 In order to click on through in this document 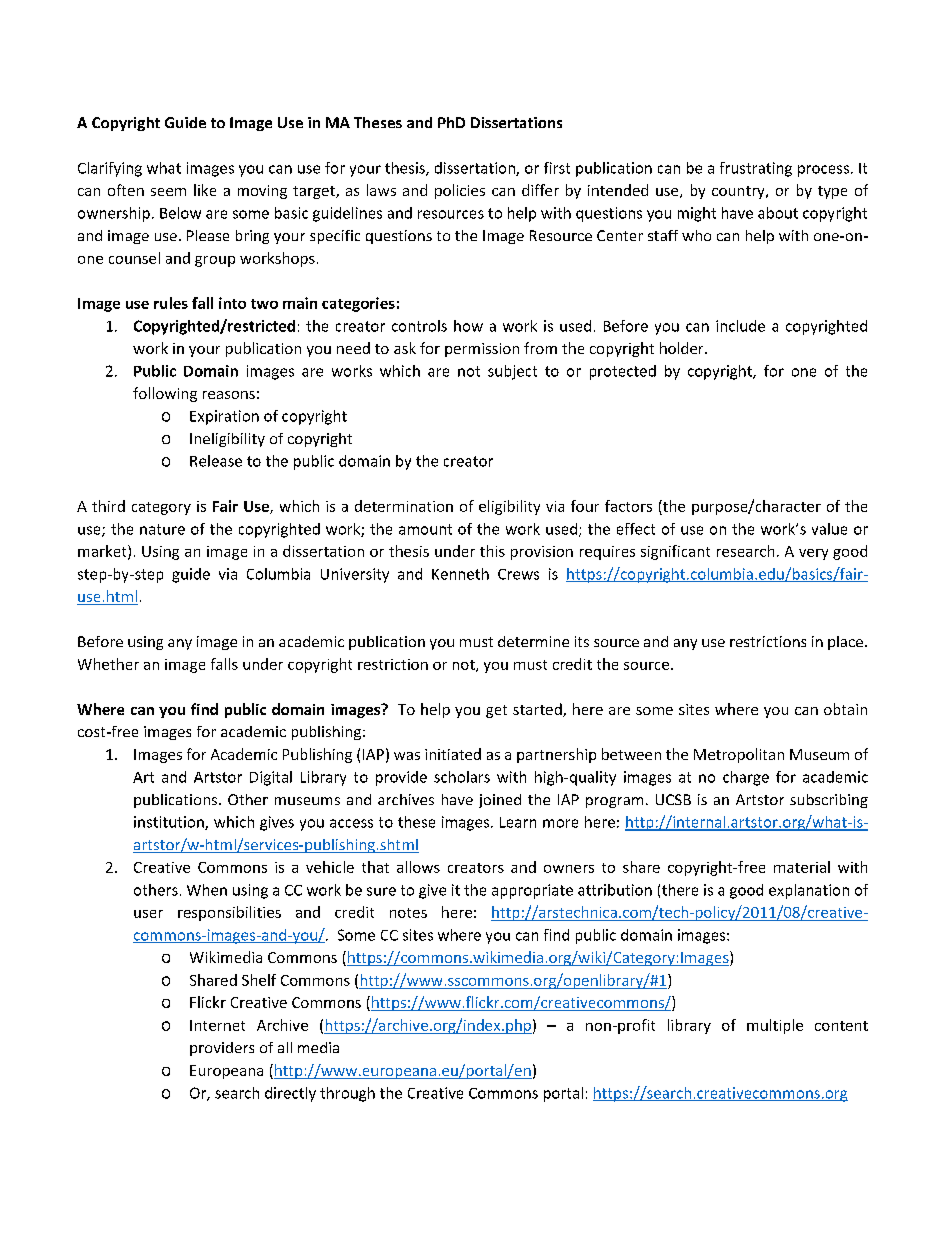, I will do `click(347, 1094)`.
